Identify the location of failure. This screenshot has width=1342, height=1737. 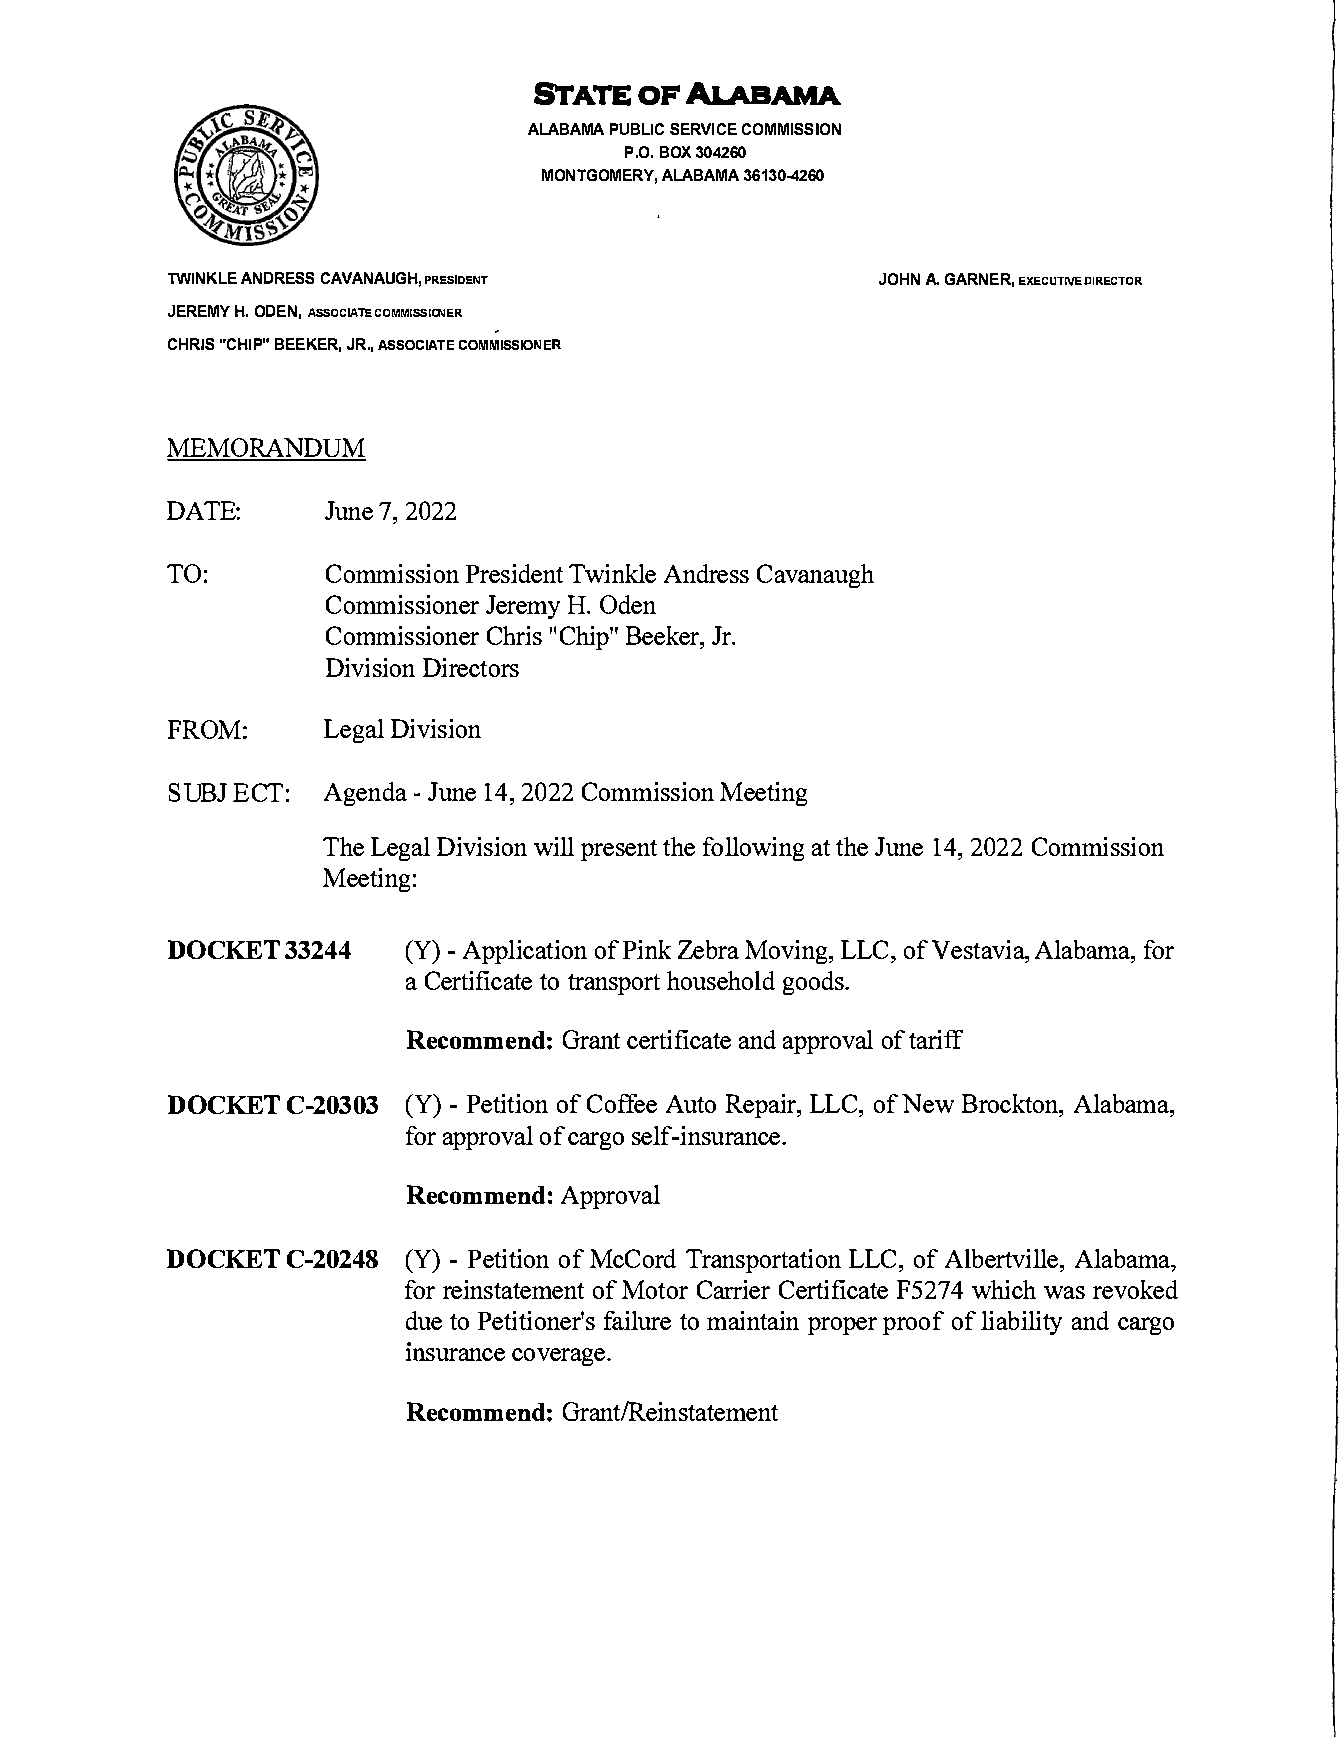
(637, 1320).
